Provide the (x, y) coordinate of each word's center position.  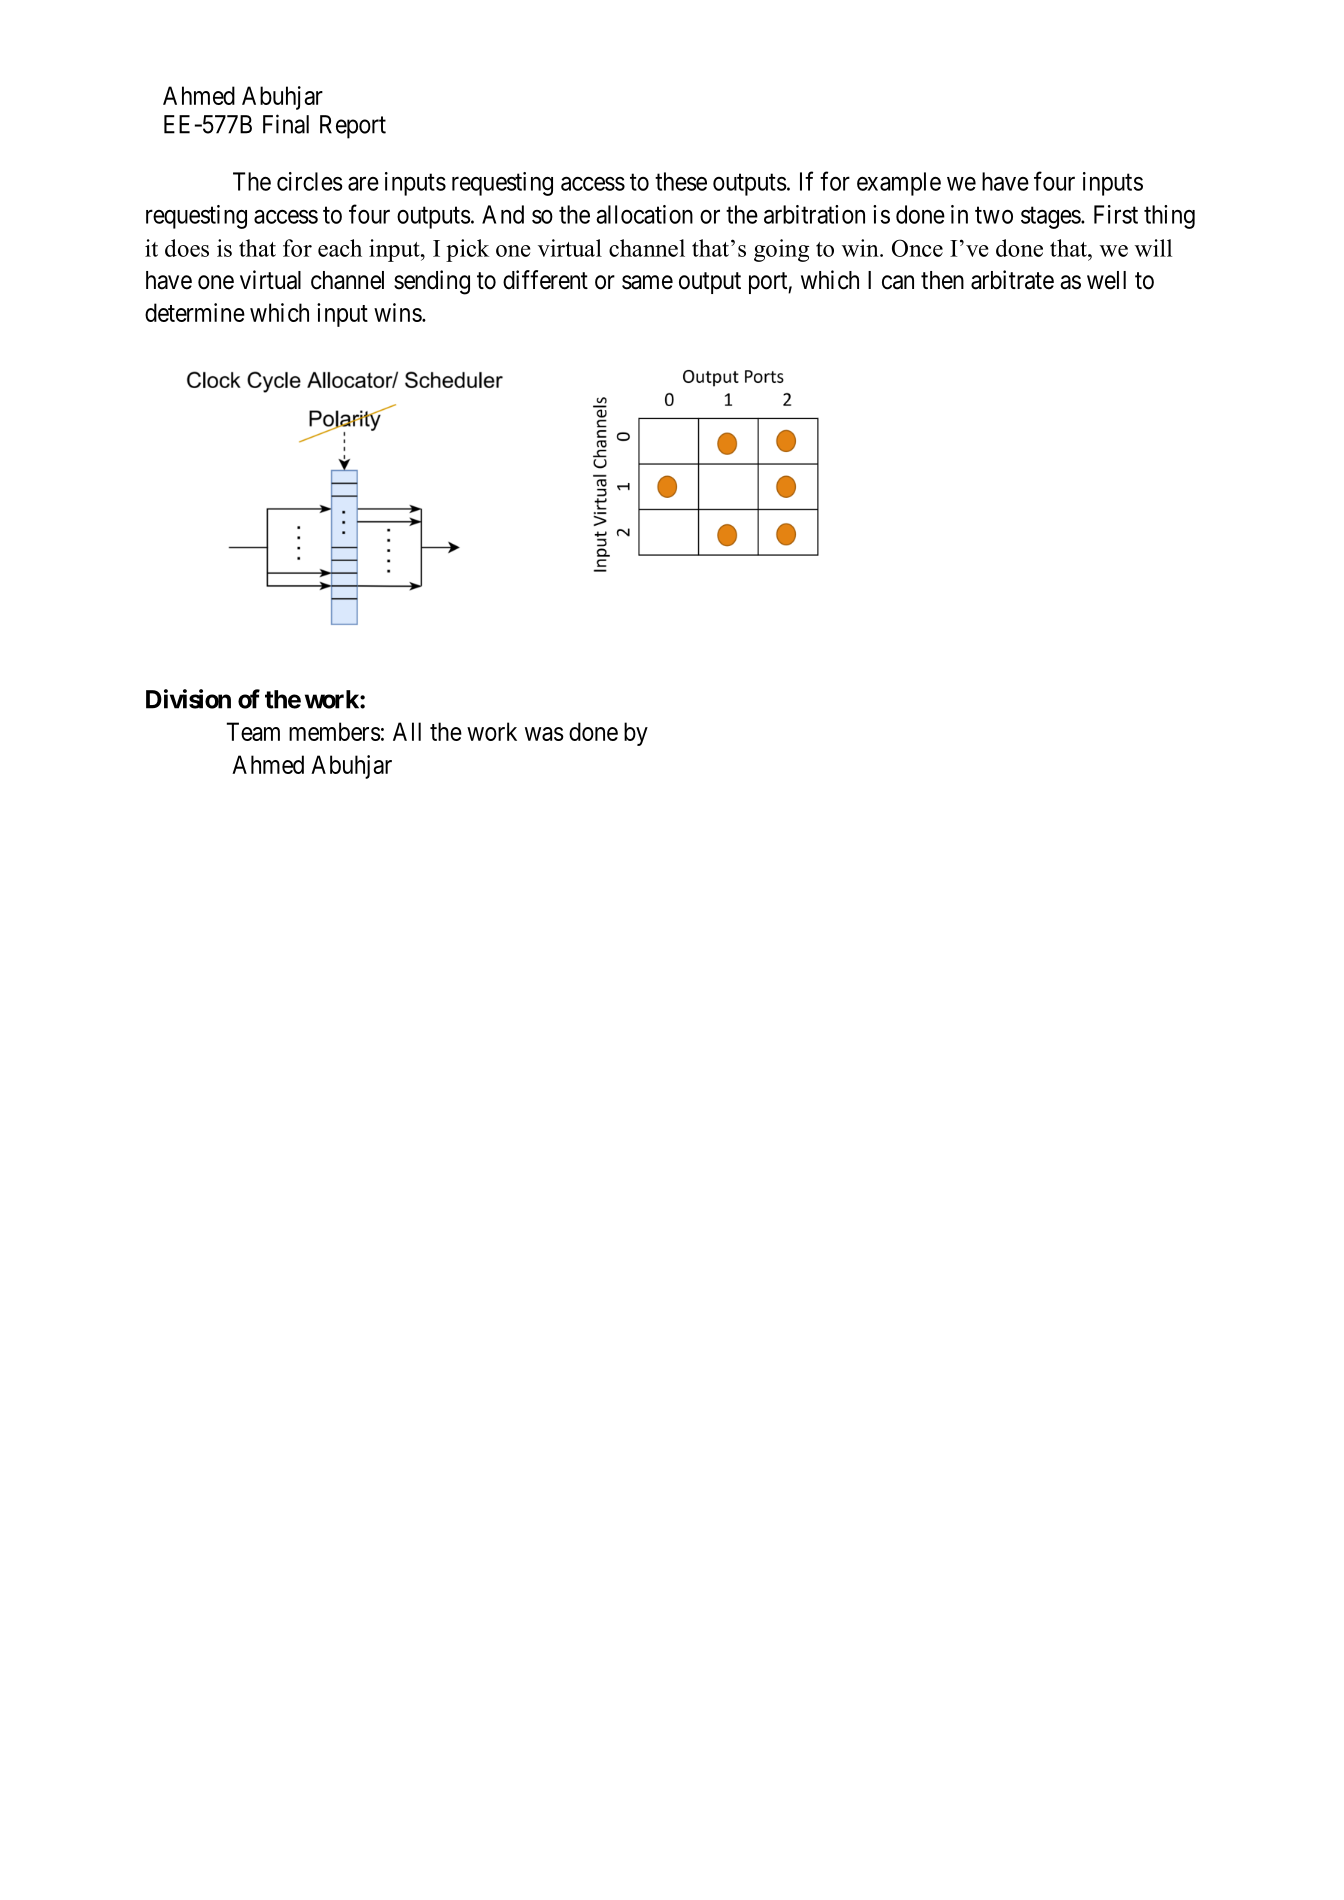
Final (286, 124)
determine (195, 312)
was (544, 734)
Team (253, 731)
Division (188, 699)
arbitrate (1012, 280)
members (335, 731)
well (1106, 280)
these (681, 181)
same (647, 282)
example (899, 184)
